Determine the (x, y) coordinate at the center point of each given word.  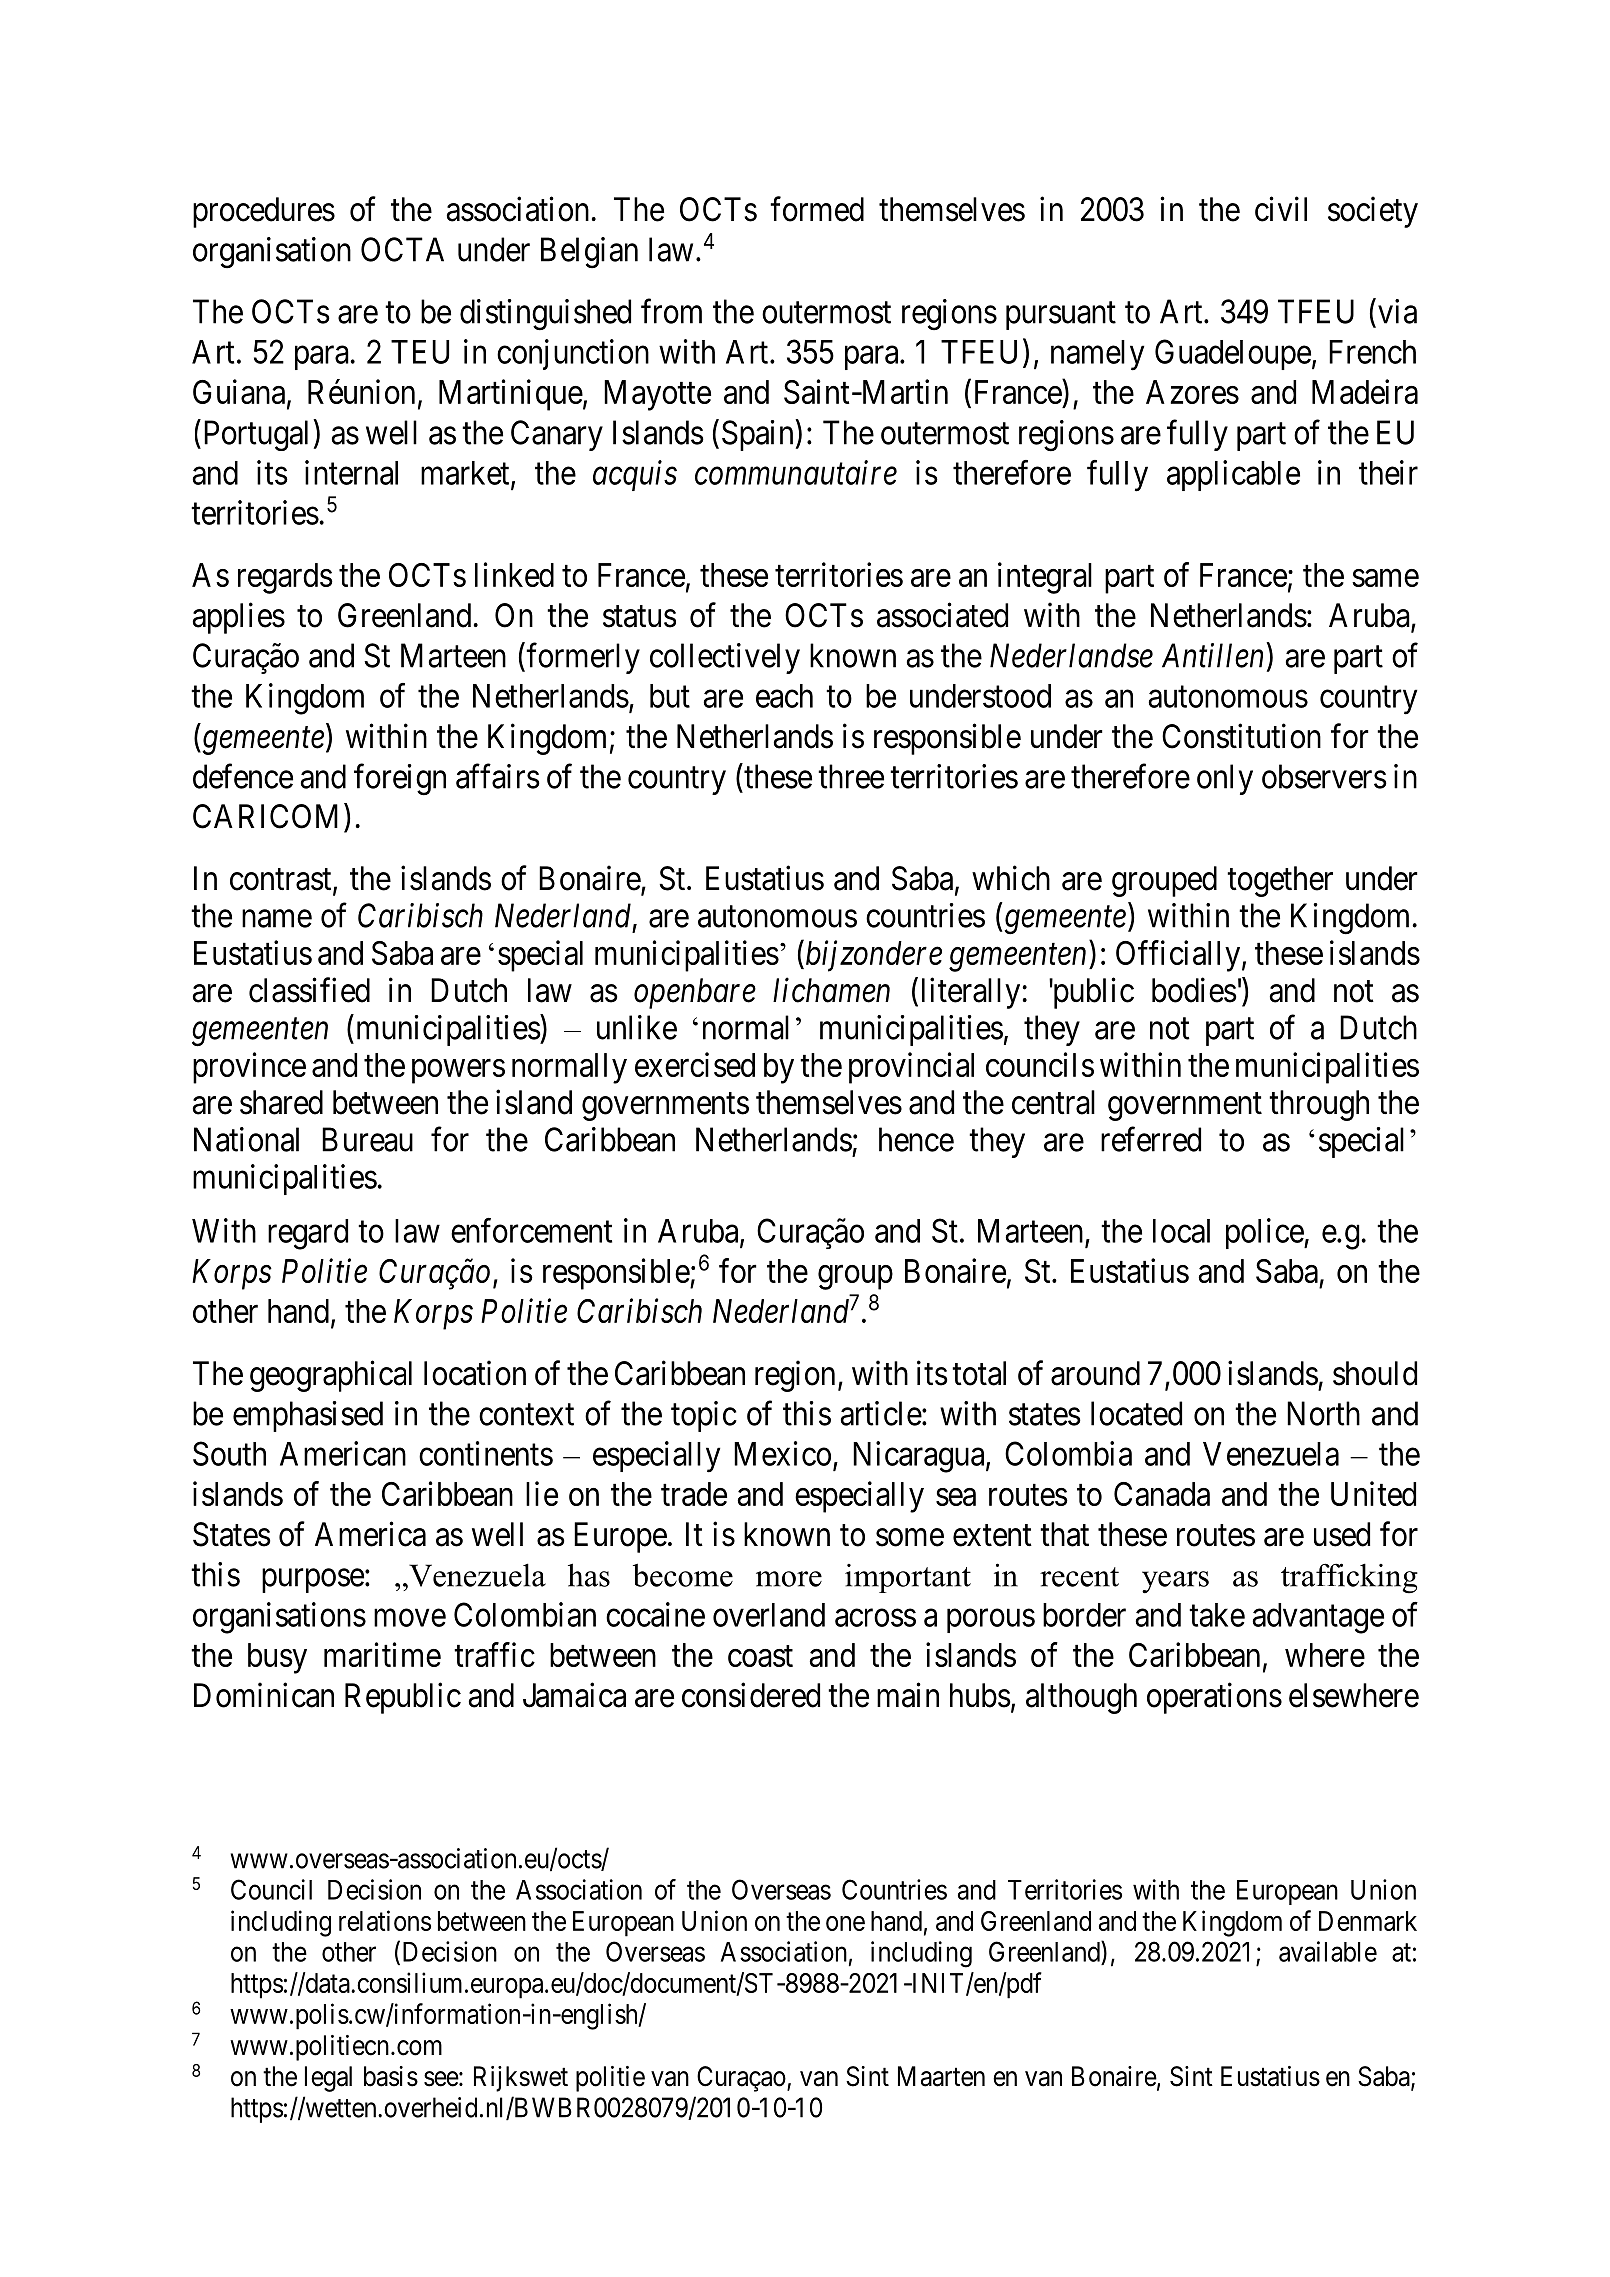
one (845, 1923)
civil (1281, 209)
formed (817, 209)
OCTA (402, 249)
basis (391, 2076)
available (1328, 1951)
